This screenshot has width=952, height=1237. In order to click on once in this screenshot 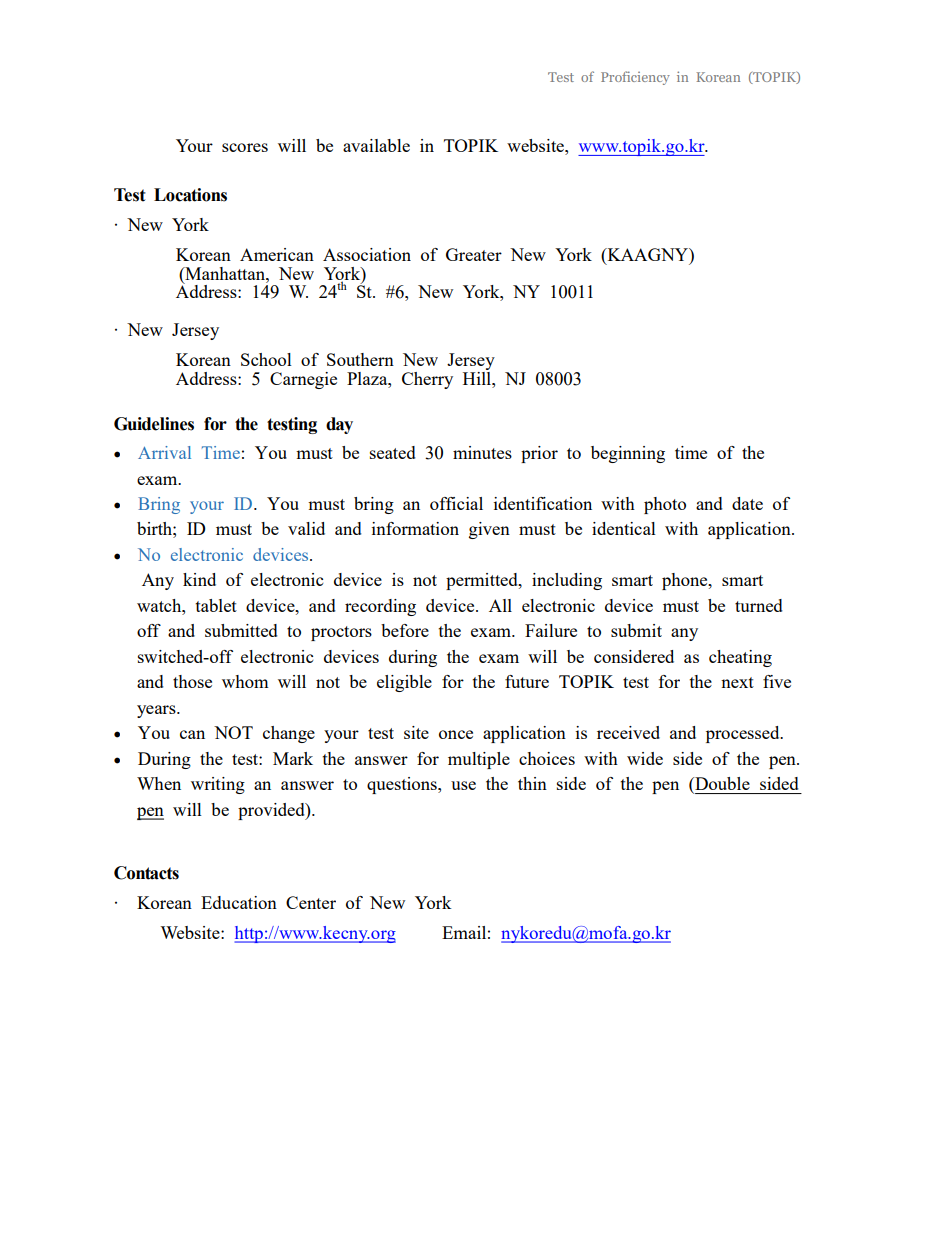, I will do `click(456, 734)`.
